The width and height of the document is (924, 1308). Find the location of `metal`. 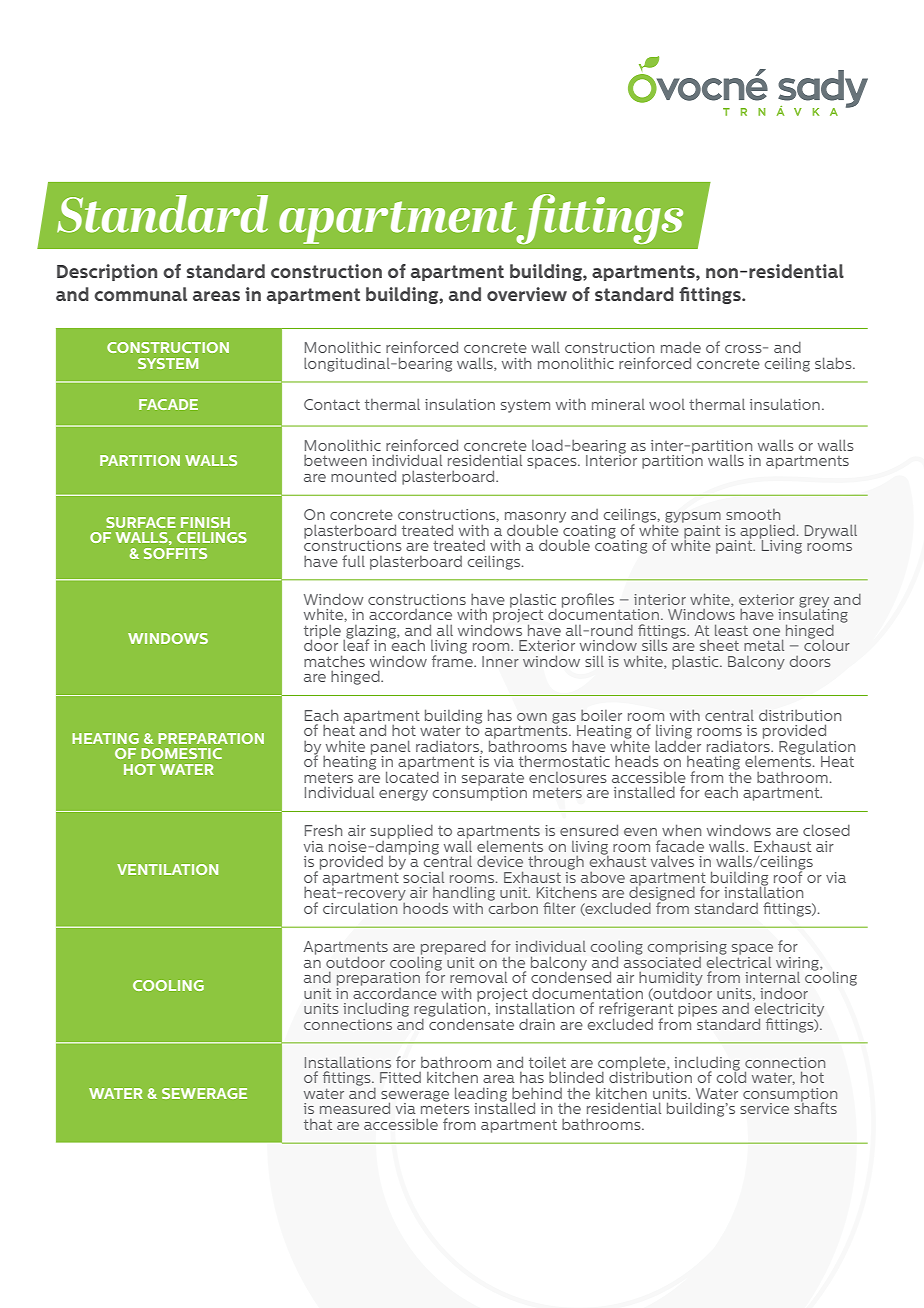

metal is located at coordinates (764, 645).
